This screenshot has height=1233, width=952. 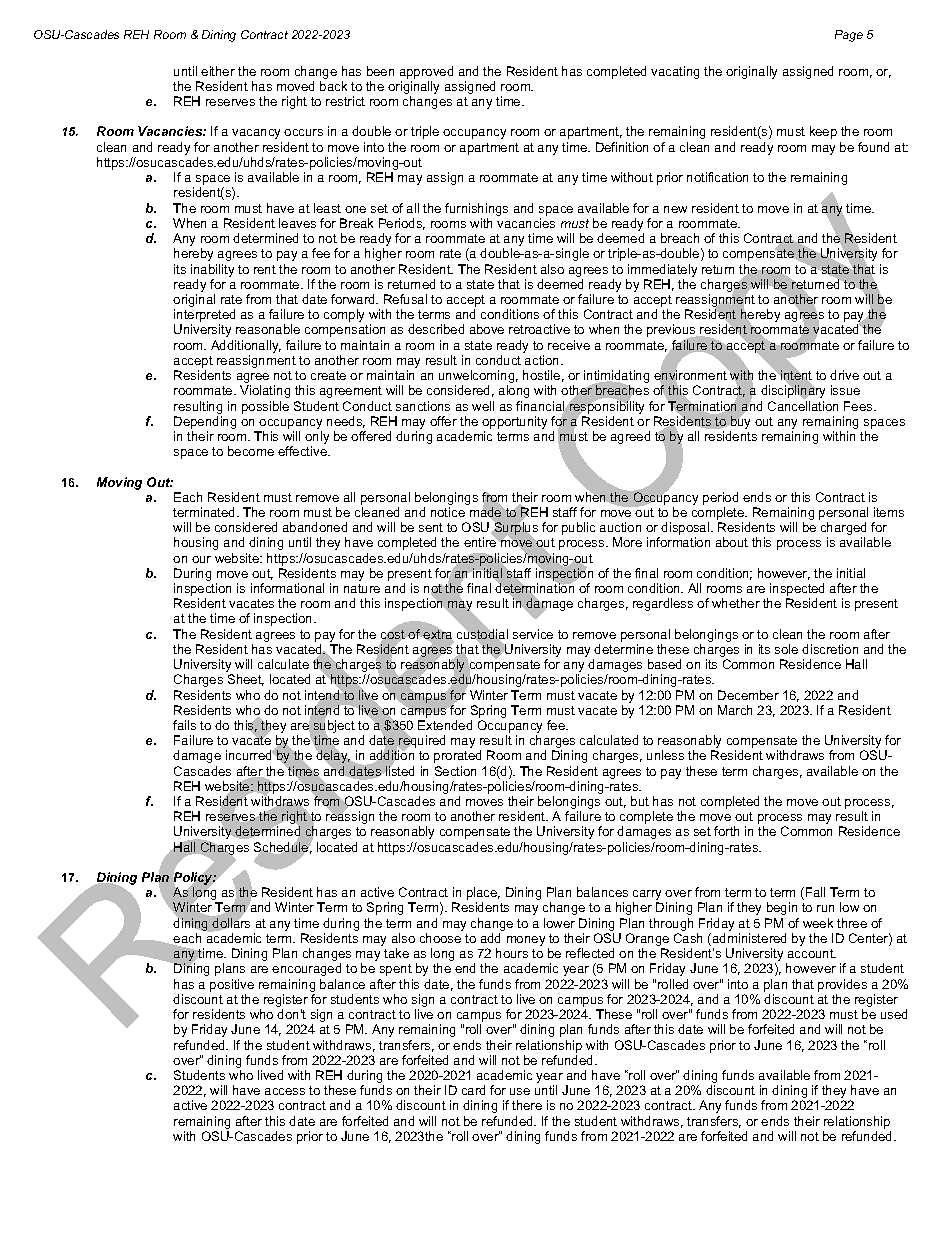 What do you see at coordinates (426, 72) in the screenshot?
I see `approved` at bounding box center [426, 72].
